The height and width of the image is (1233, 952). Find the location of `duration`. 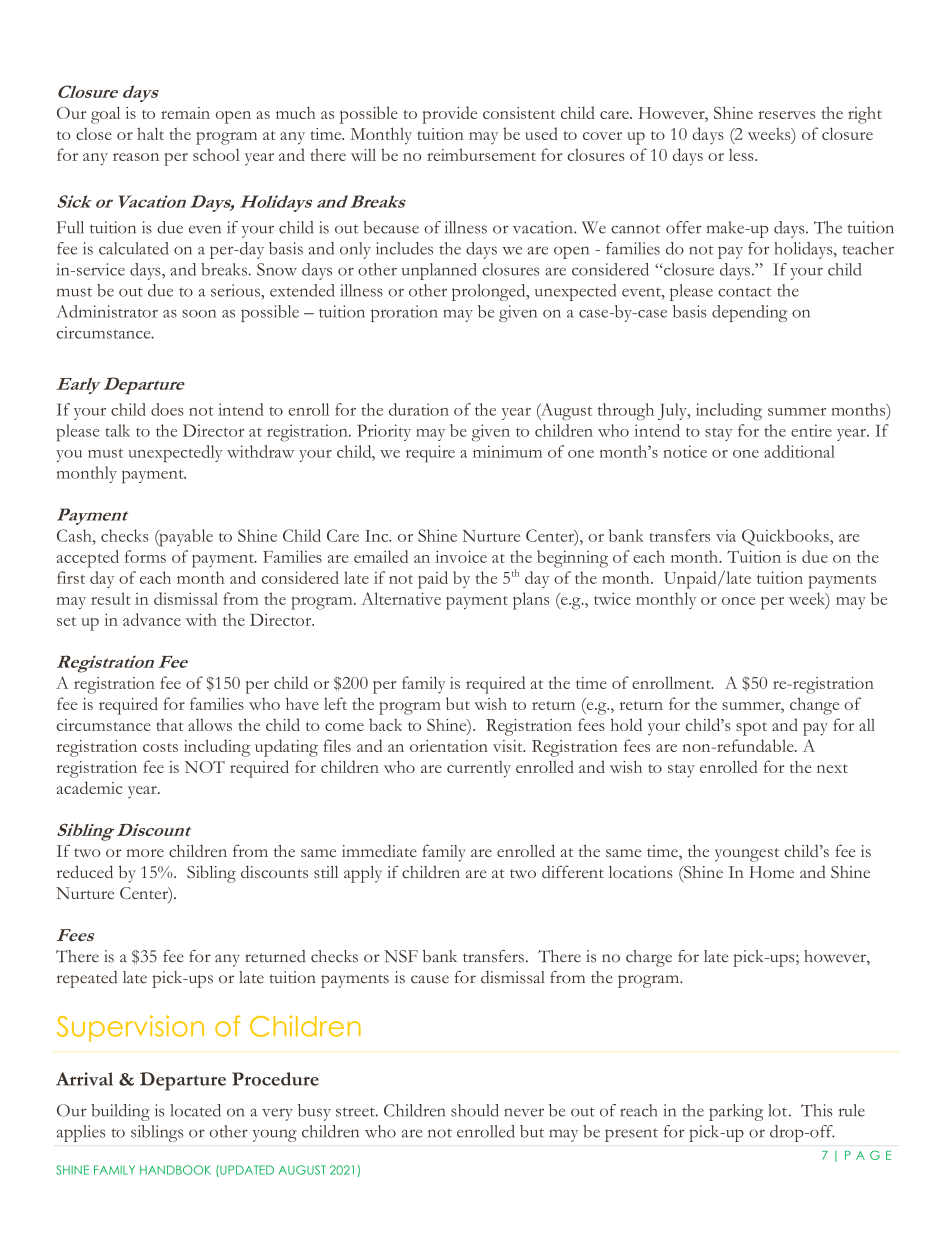

duration is located at coordinates (419, 409).
